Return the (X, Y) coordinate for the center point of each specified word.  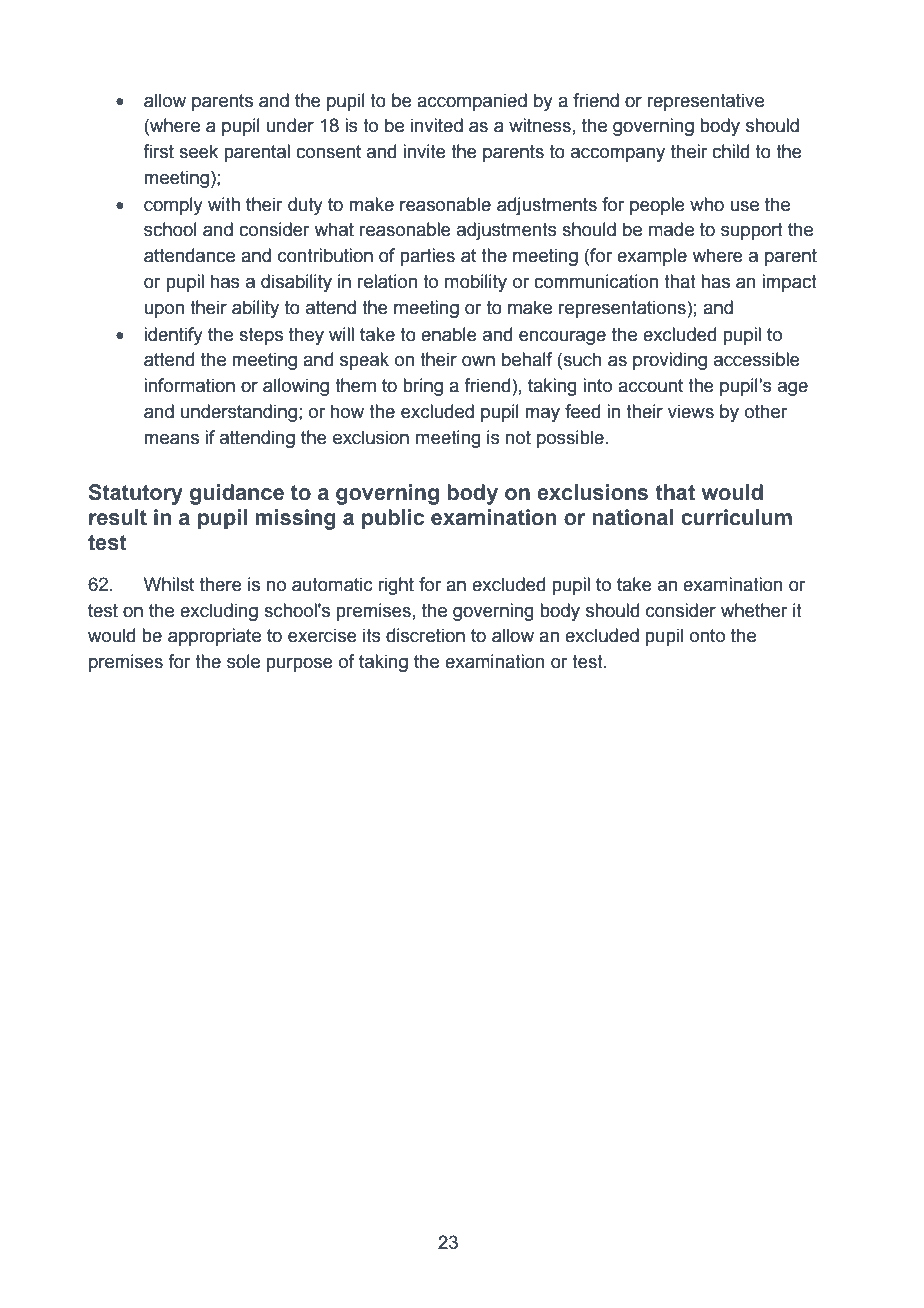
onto (707, 636)
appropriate (214, 637)
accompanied (472, 102)
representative (706, 102)
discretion (425, 635)
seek (198, 151)
